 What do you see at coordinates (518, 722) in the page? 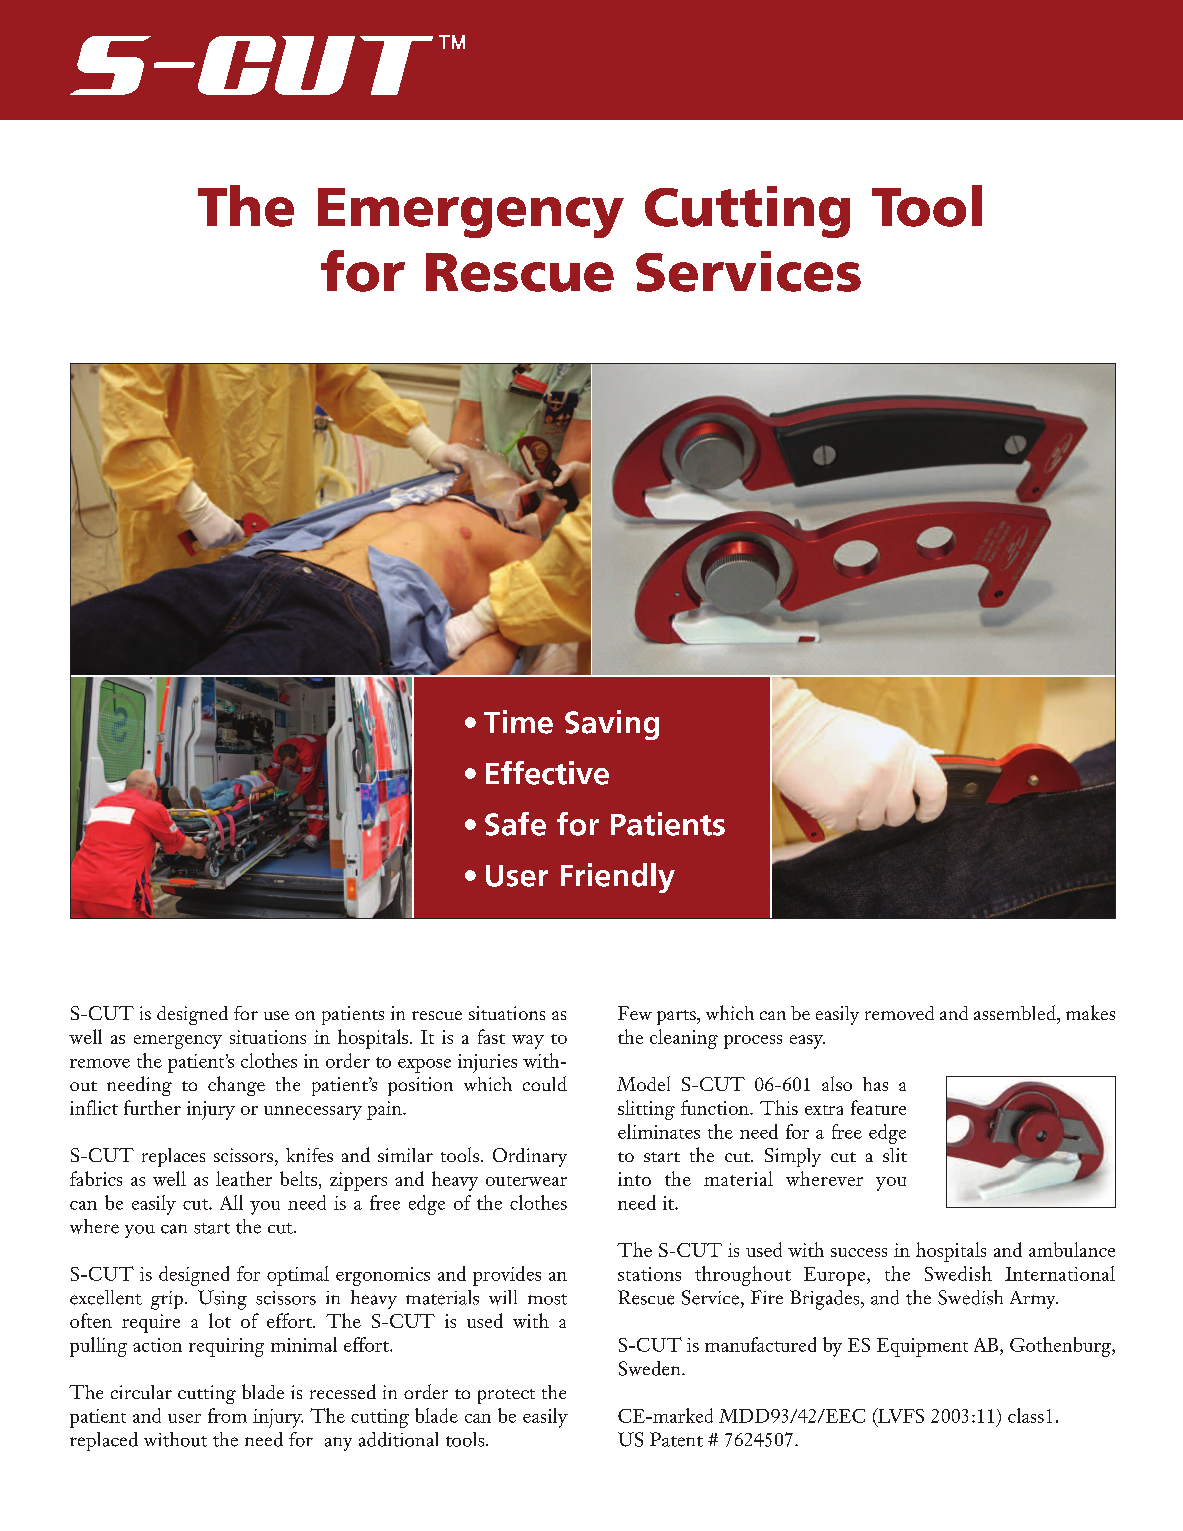
I see `Time` at bounding box center [518, 722].
